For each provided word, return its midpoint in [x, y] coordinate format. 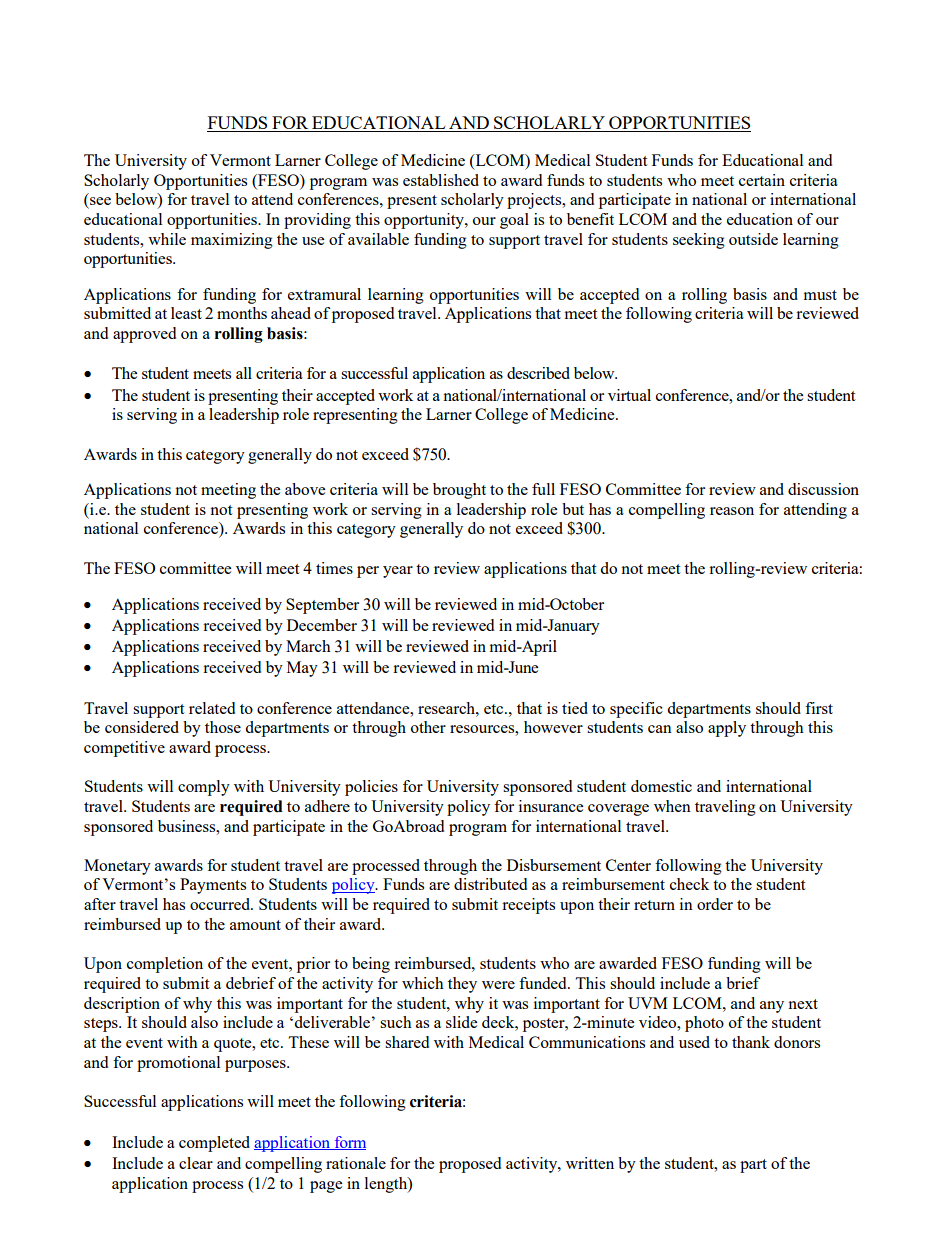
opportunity [425, 221]
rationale [356, 1163]
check [689, 884]
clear [196, 1163]
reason [732, 511]
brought [459, 491]
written [590, 1163]
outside [753, 239]
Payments [213, 886]
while [167, 239]
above [305, 489]
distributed [490, 884]
